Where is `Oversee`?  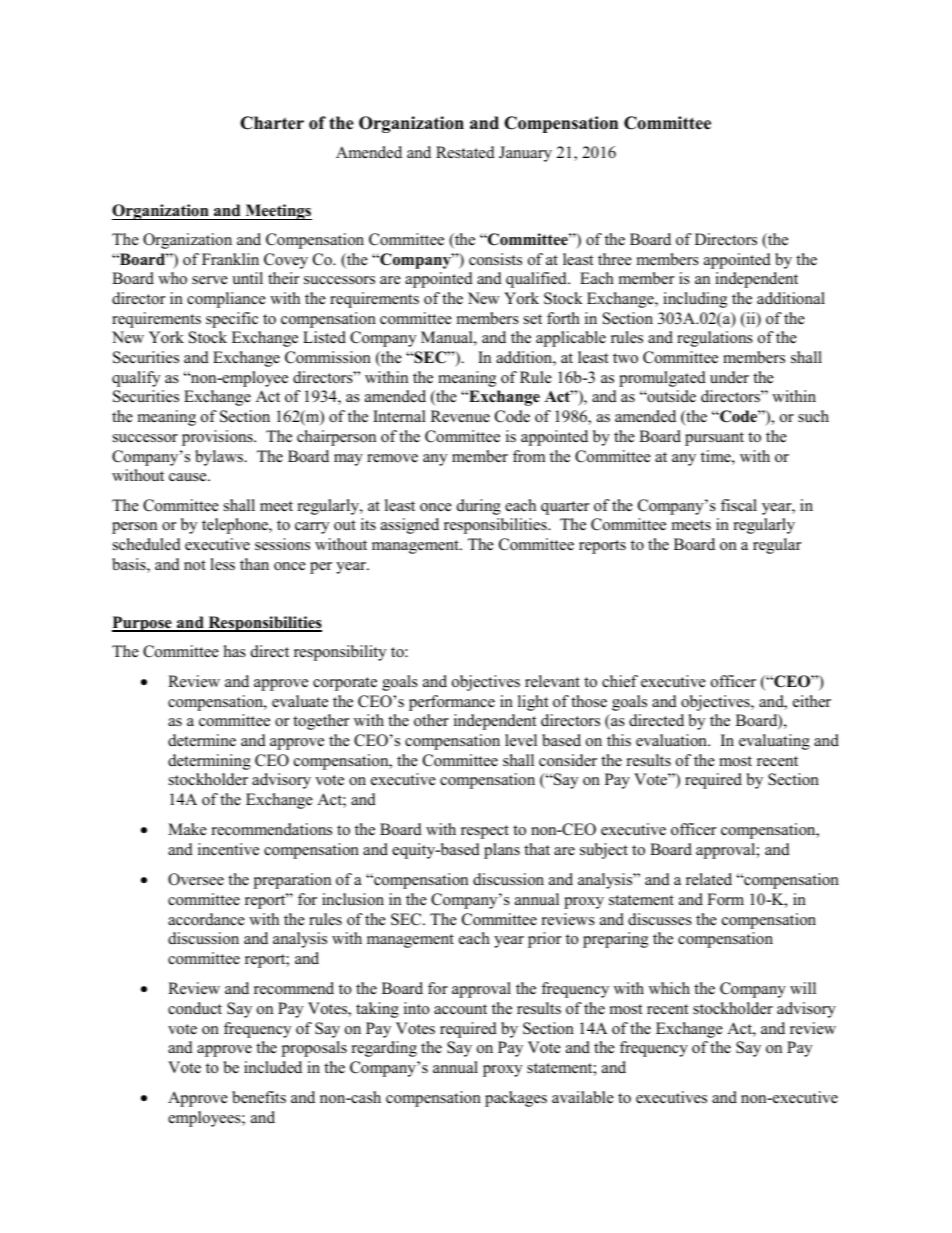 Oversee is located at coordinates (196, 879).
